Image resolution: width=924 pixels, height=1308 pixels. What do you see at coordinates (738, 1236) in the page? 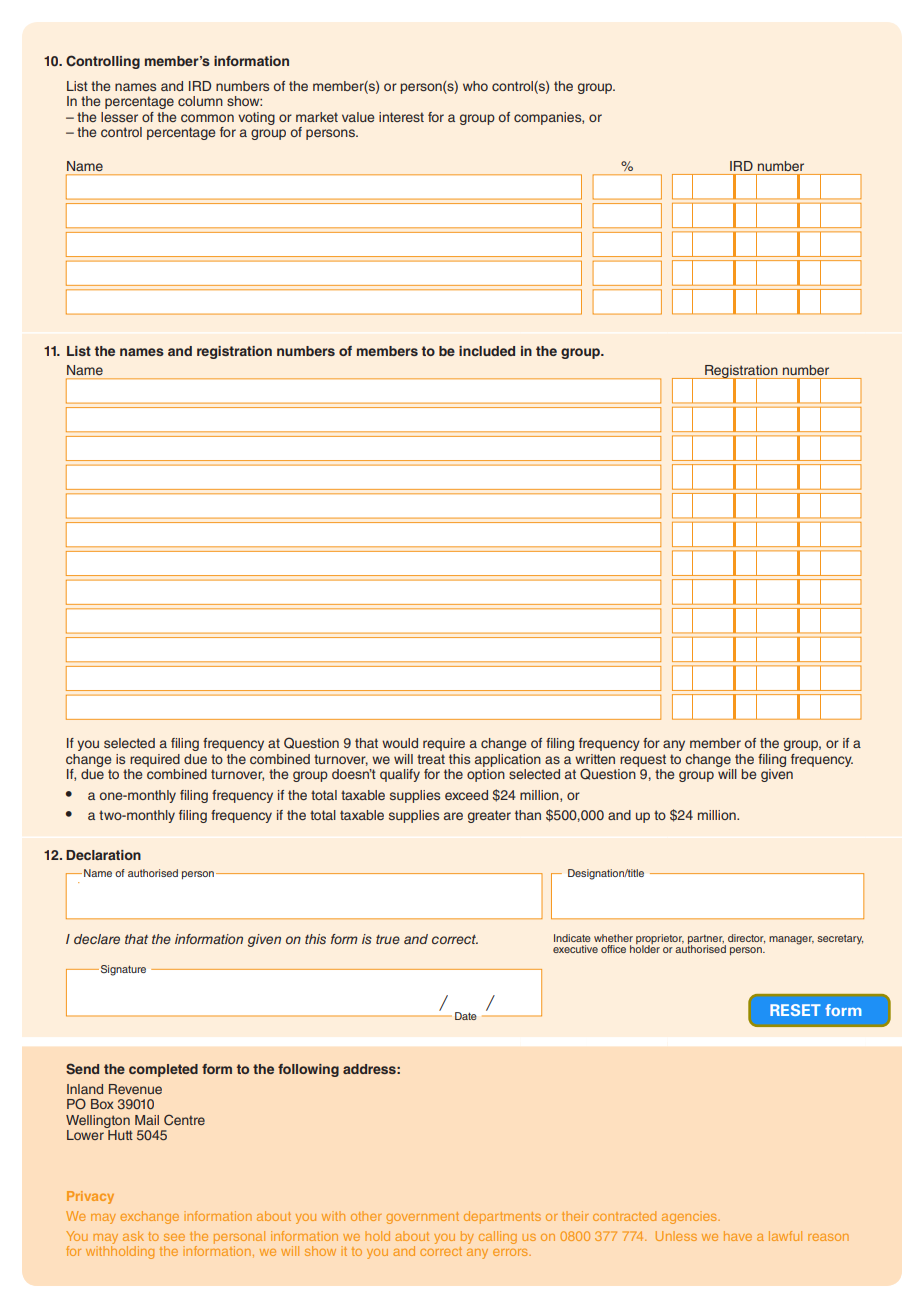
I see `have` at bounding box center [738, 1236].
